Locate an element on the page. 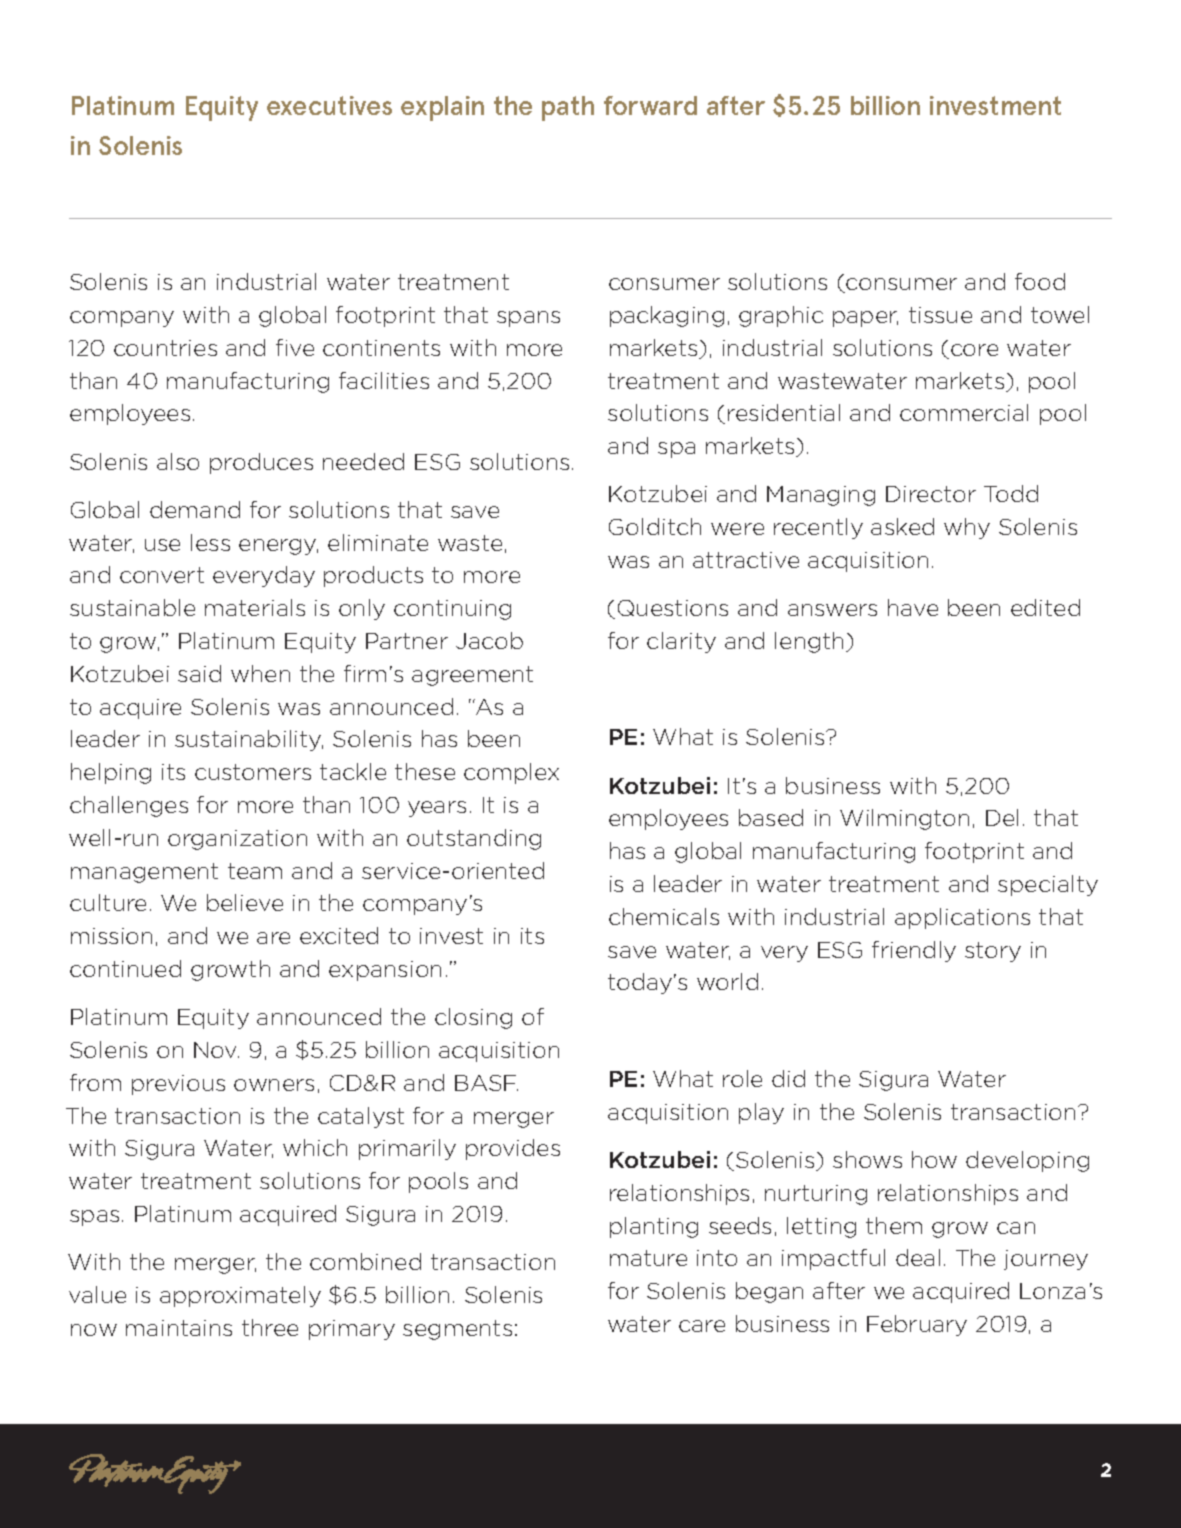 This page has height=1528, width=1181. sustainability is located at coordinates (249, 740).
